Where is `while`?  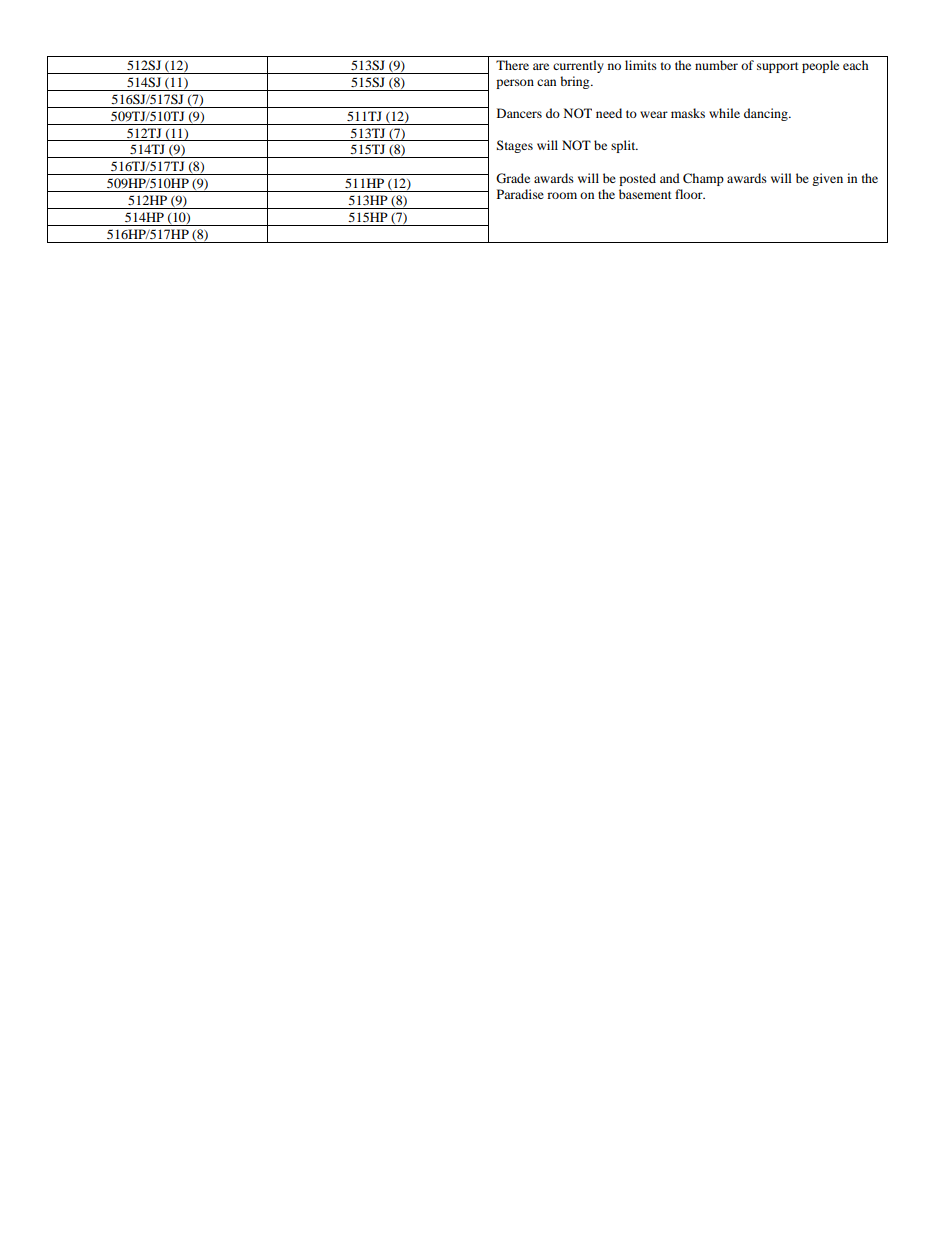 while is located at coordinates (724, 113).
